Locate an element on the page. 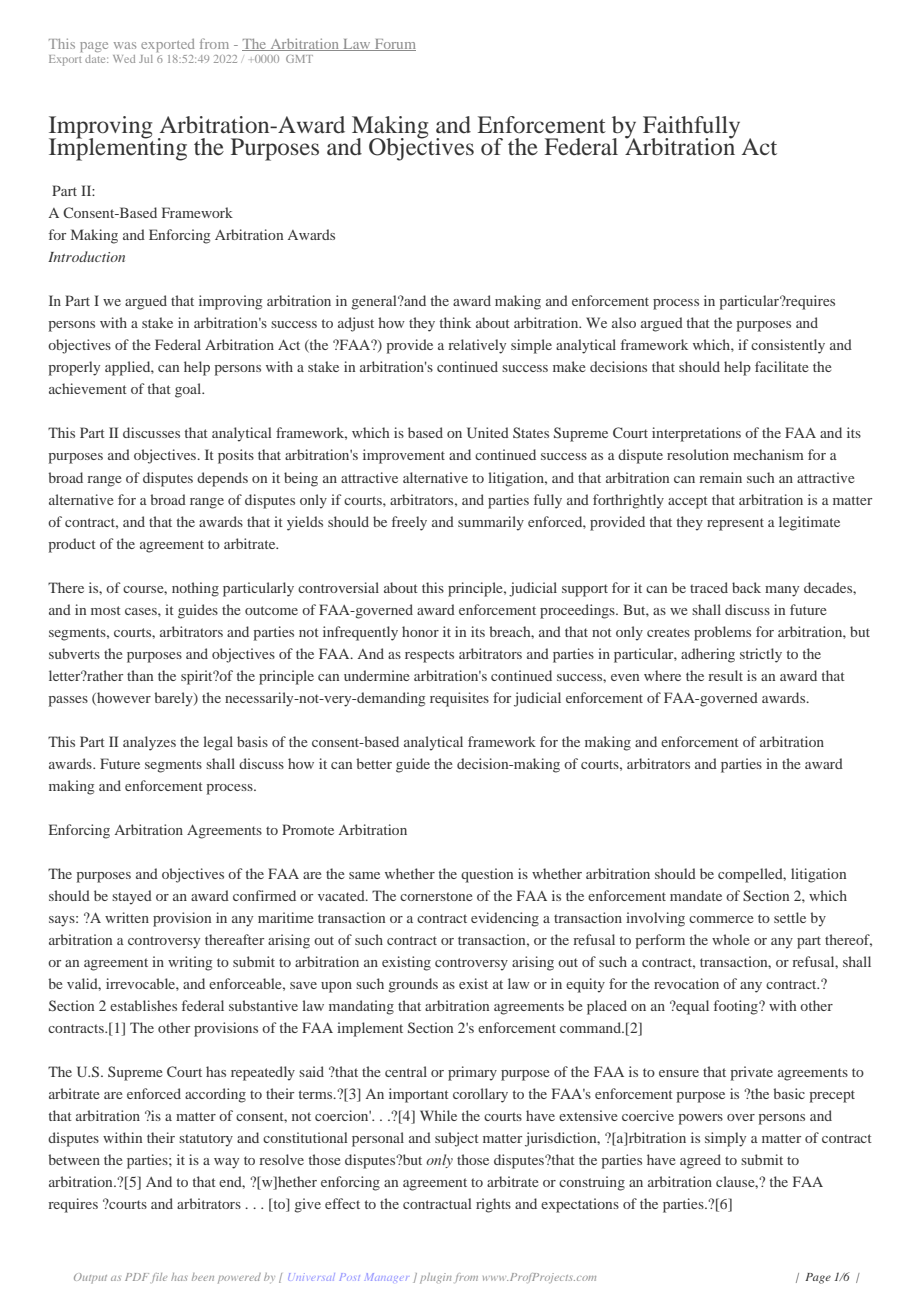 The height and width of the document is (1308, 924). stayed is located at coordinates (132, 897).
